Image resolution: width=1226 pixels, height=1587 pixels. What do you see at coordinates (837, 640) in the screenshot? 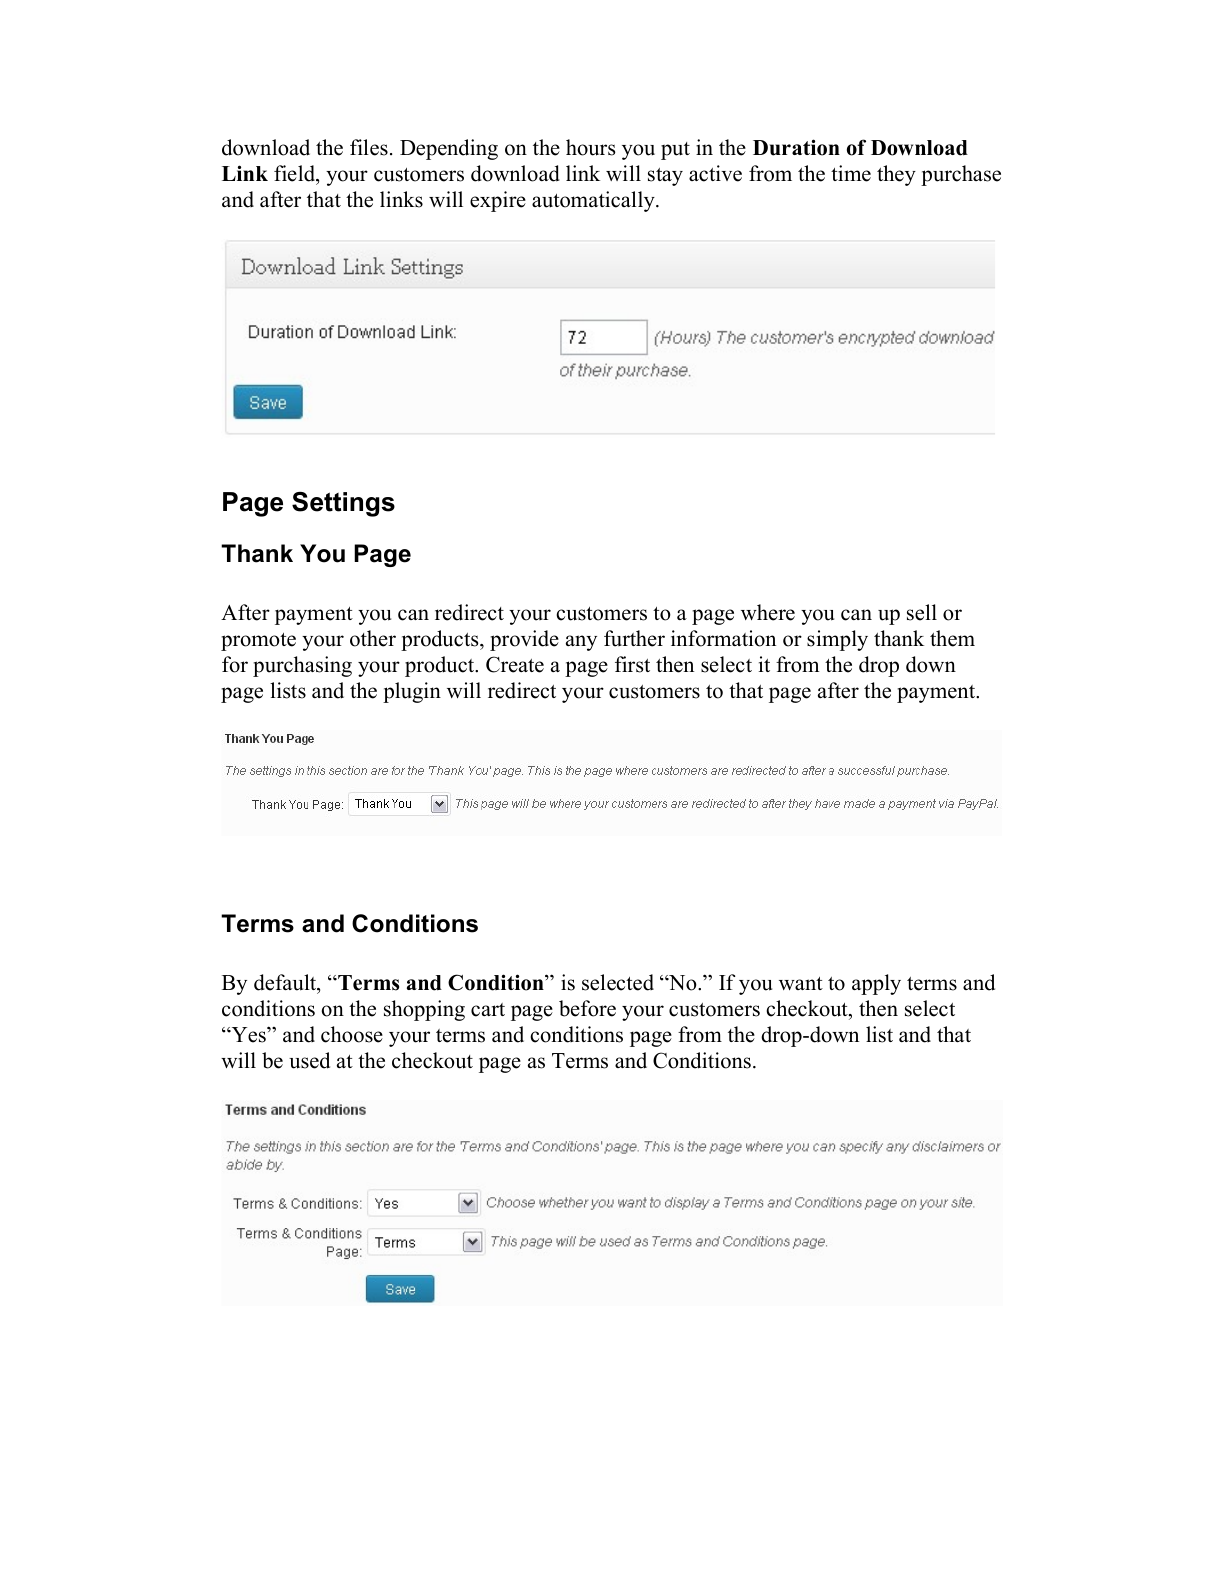
I see `simply` at bounding box center [837, 640].
